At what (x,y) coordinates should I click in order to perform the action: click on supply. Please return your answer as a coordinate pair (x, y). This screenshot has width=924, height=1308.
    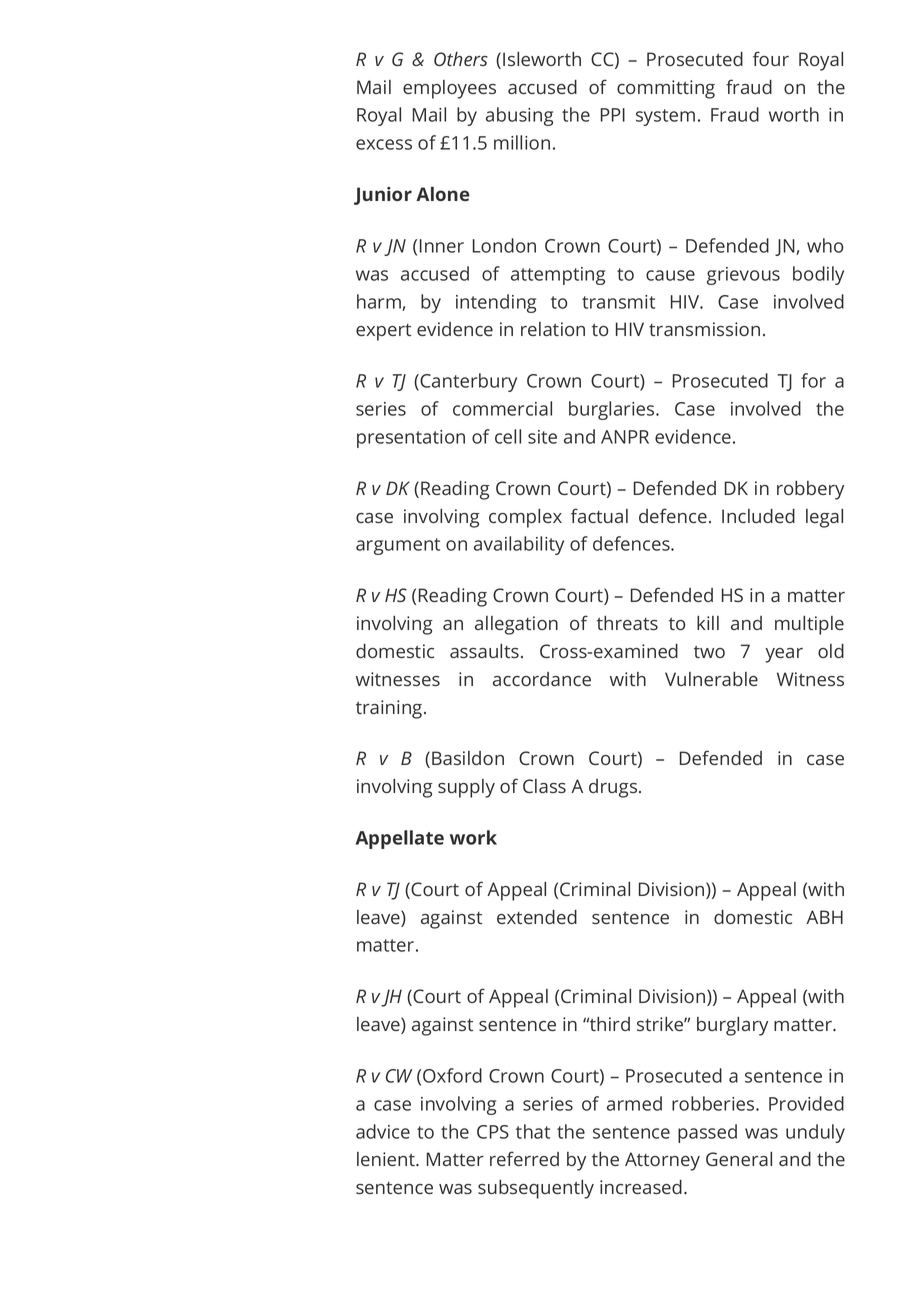
    Looking at the image, I should click on (466, 788).
